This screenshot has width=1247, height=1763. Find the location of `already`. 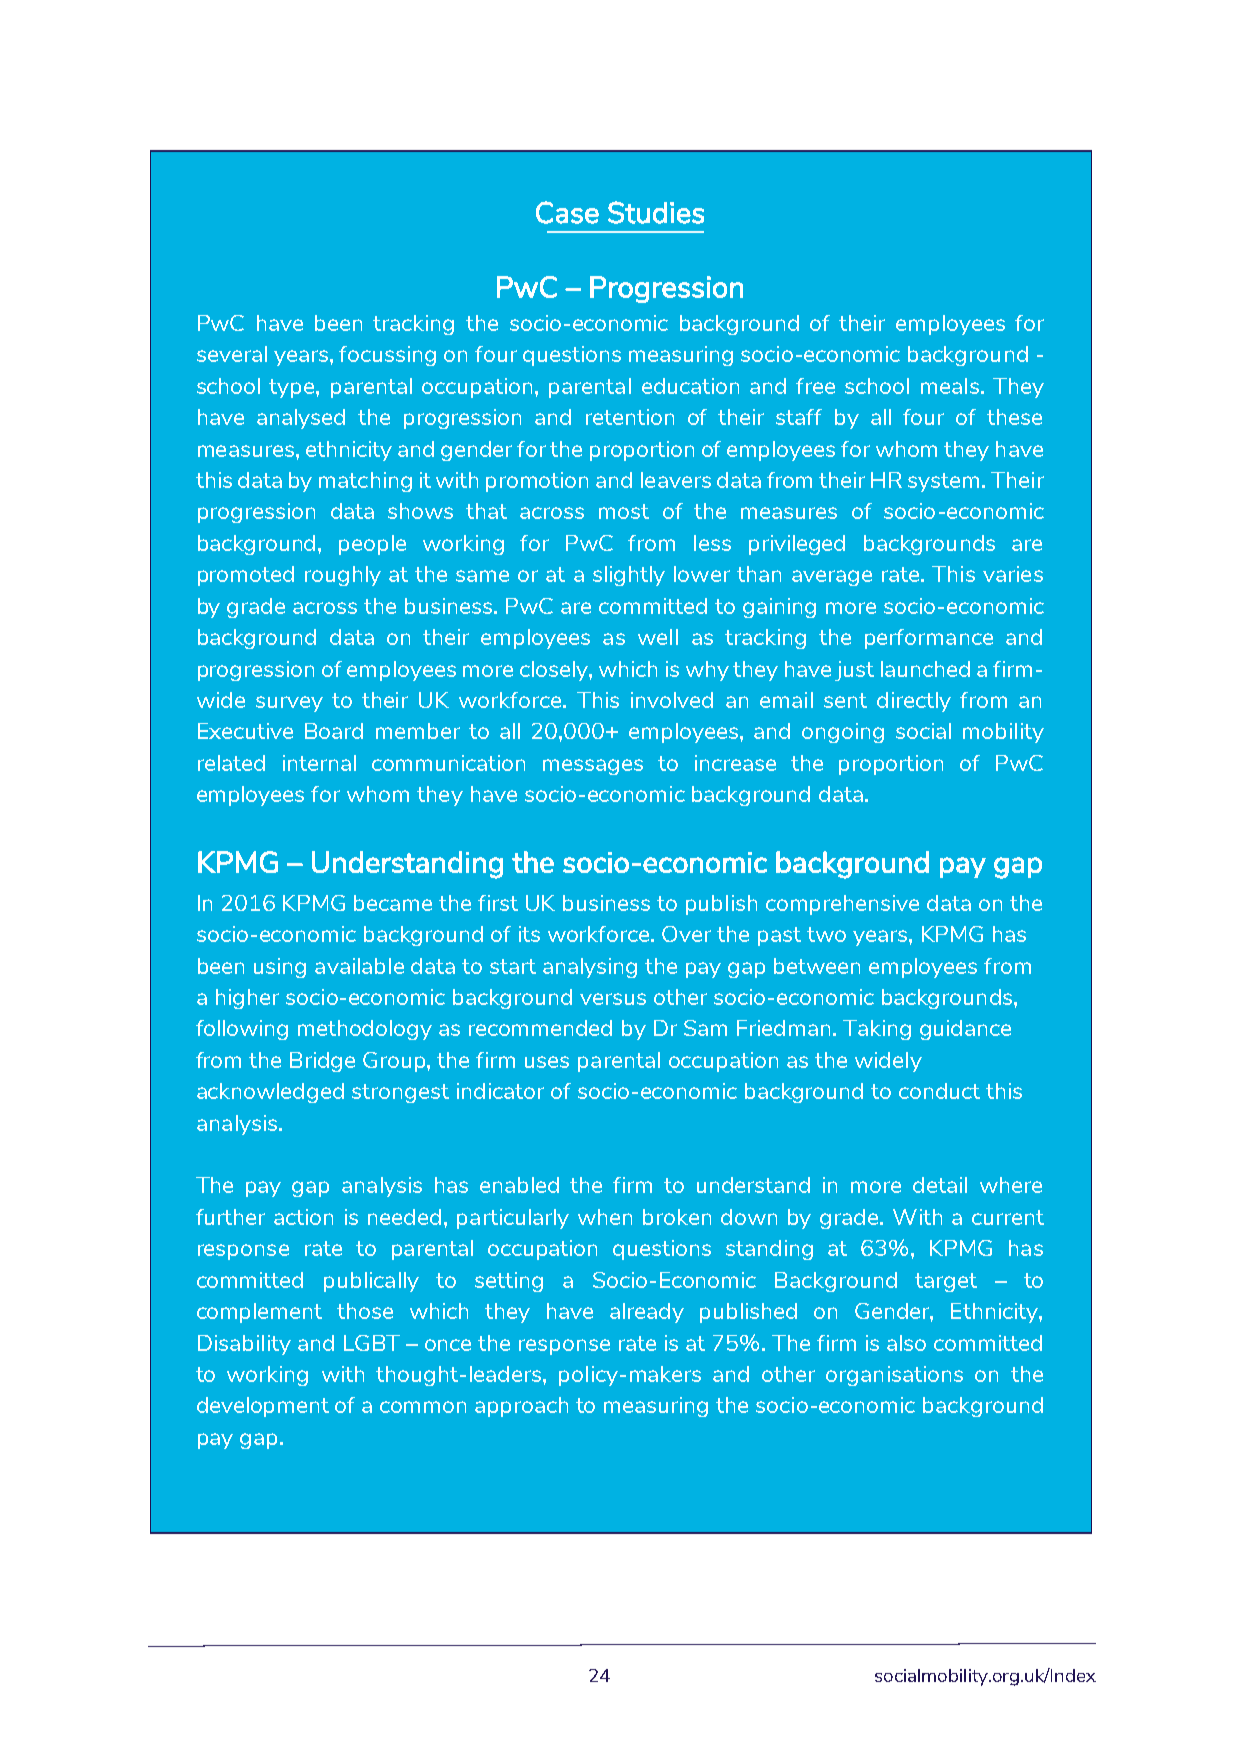

already is located at coordinates (647, 1313).
